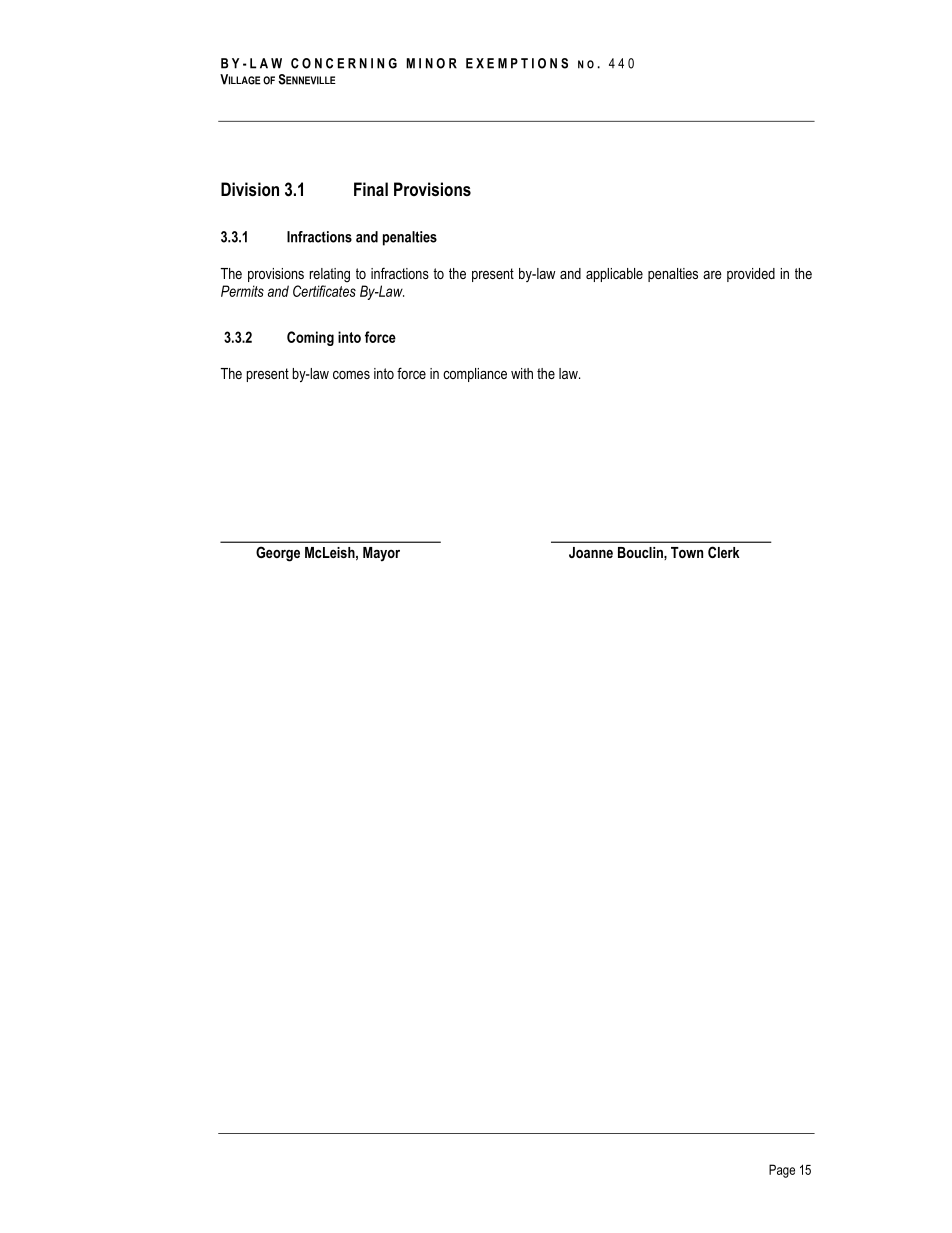 The height and width of the document is (1233, 952). I want to click on George, so click(278, 554).
